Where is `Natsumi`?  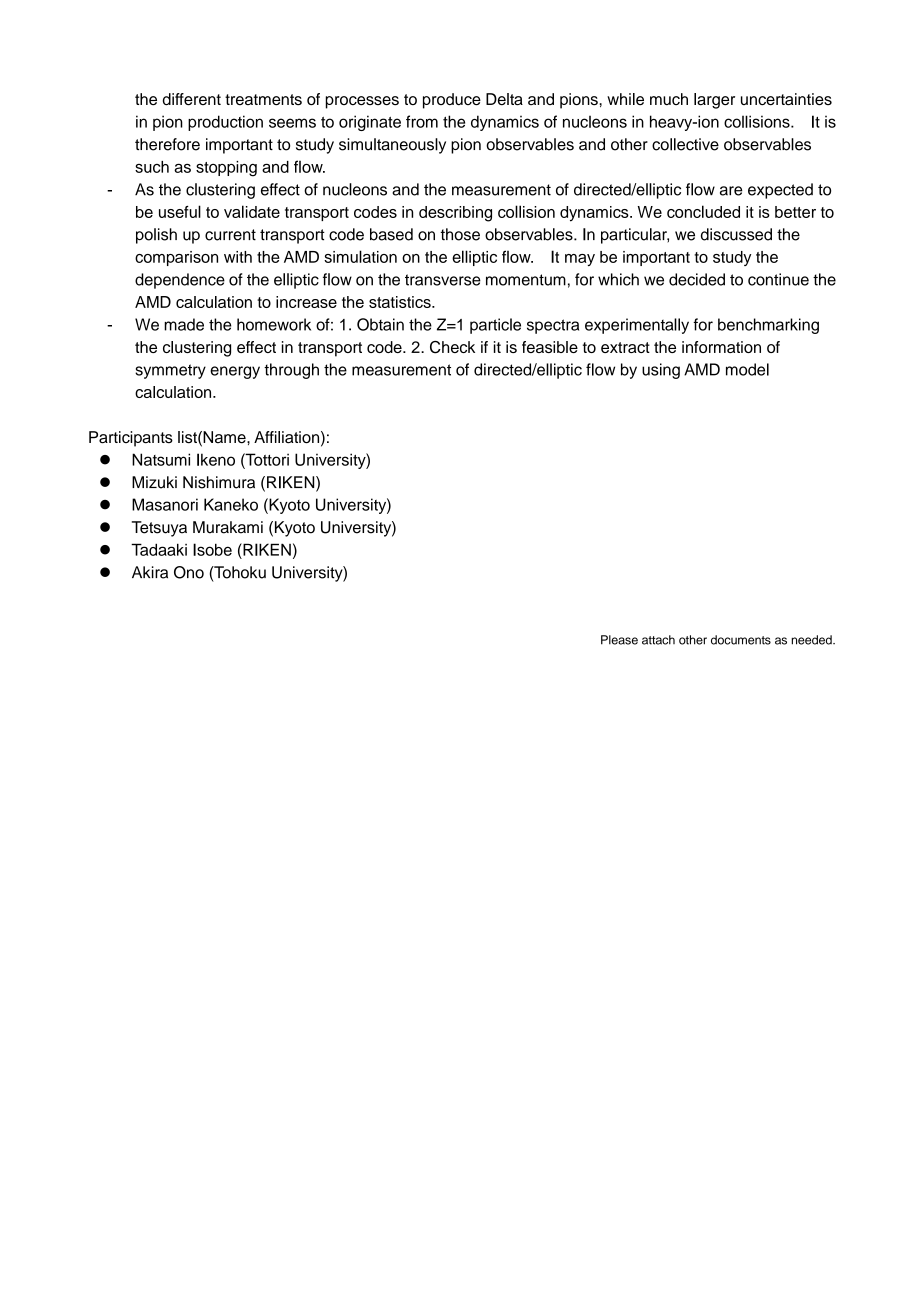
Natsumi is located at coordinates (161, 459).
